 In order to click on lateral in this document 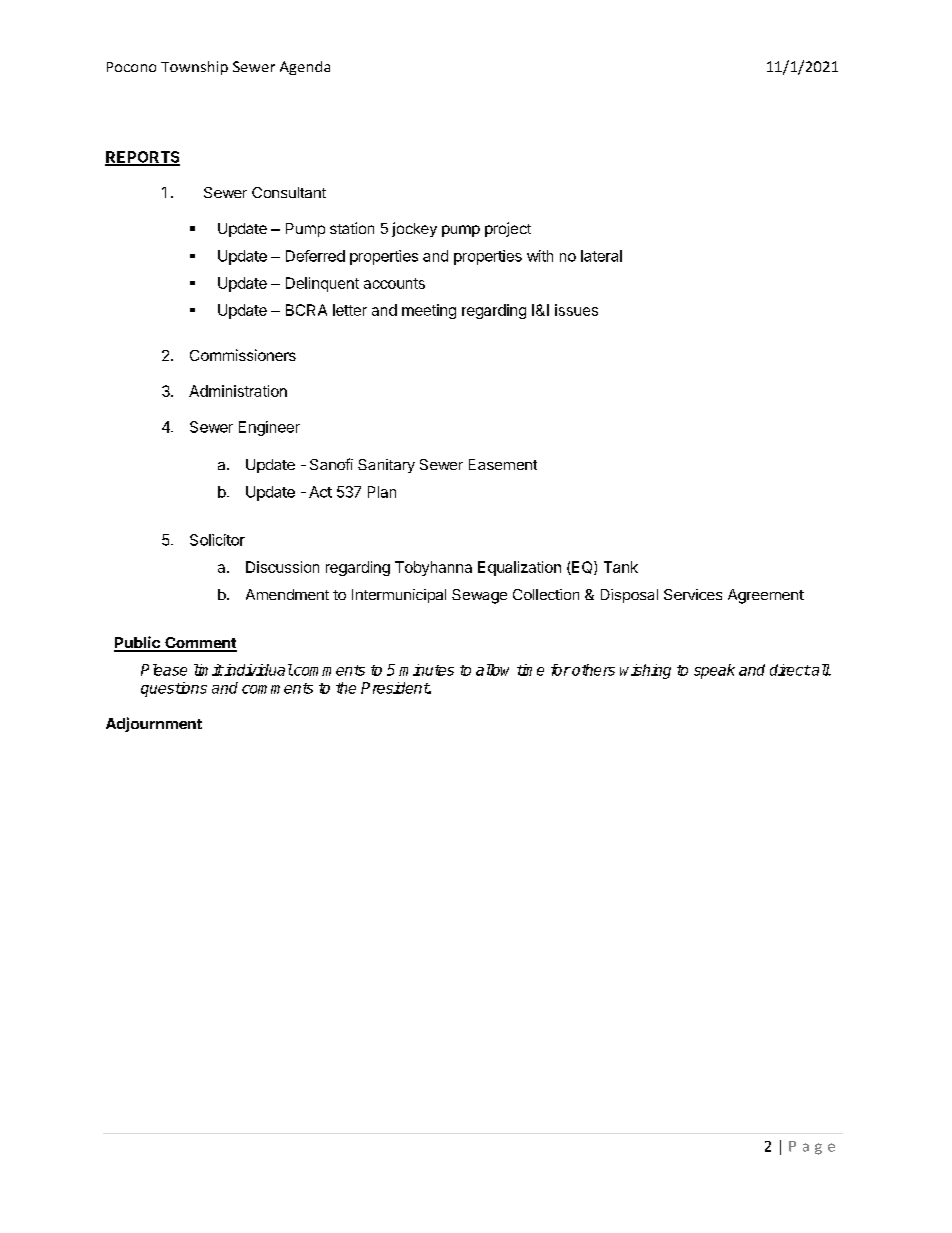, I will do `click(601, 256)`.
